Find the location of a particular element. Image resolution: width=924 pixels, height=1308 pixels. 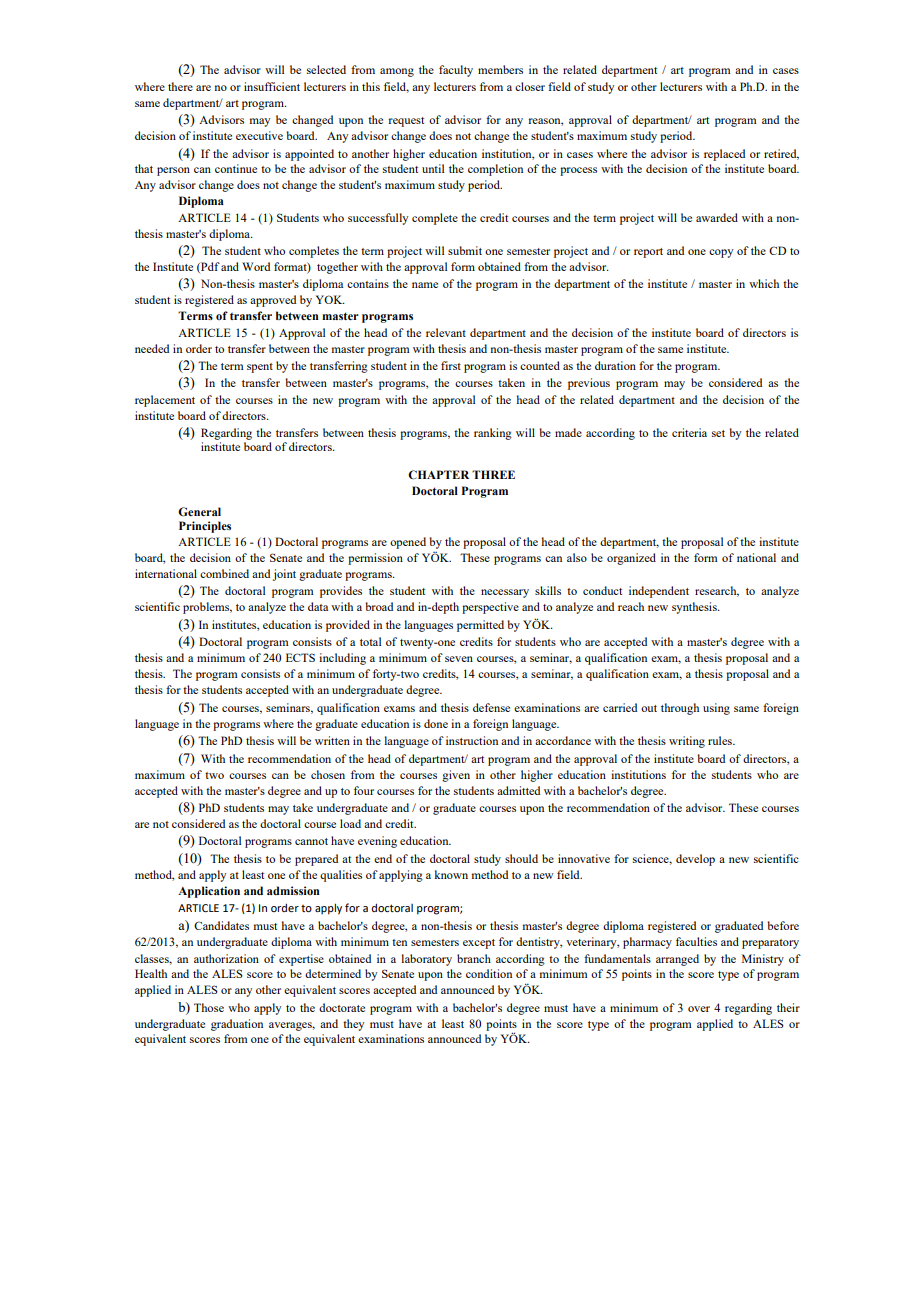

replaced is located at coordinates (724, 155).
